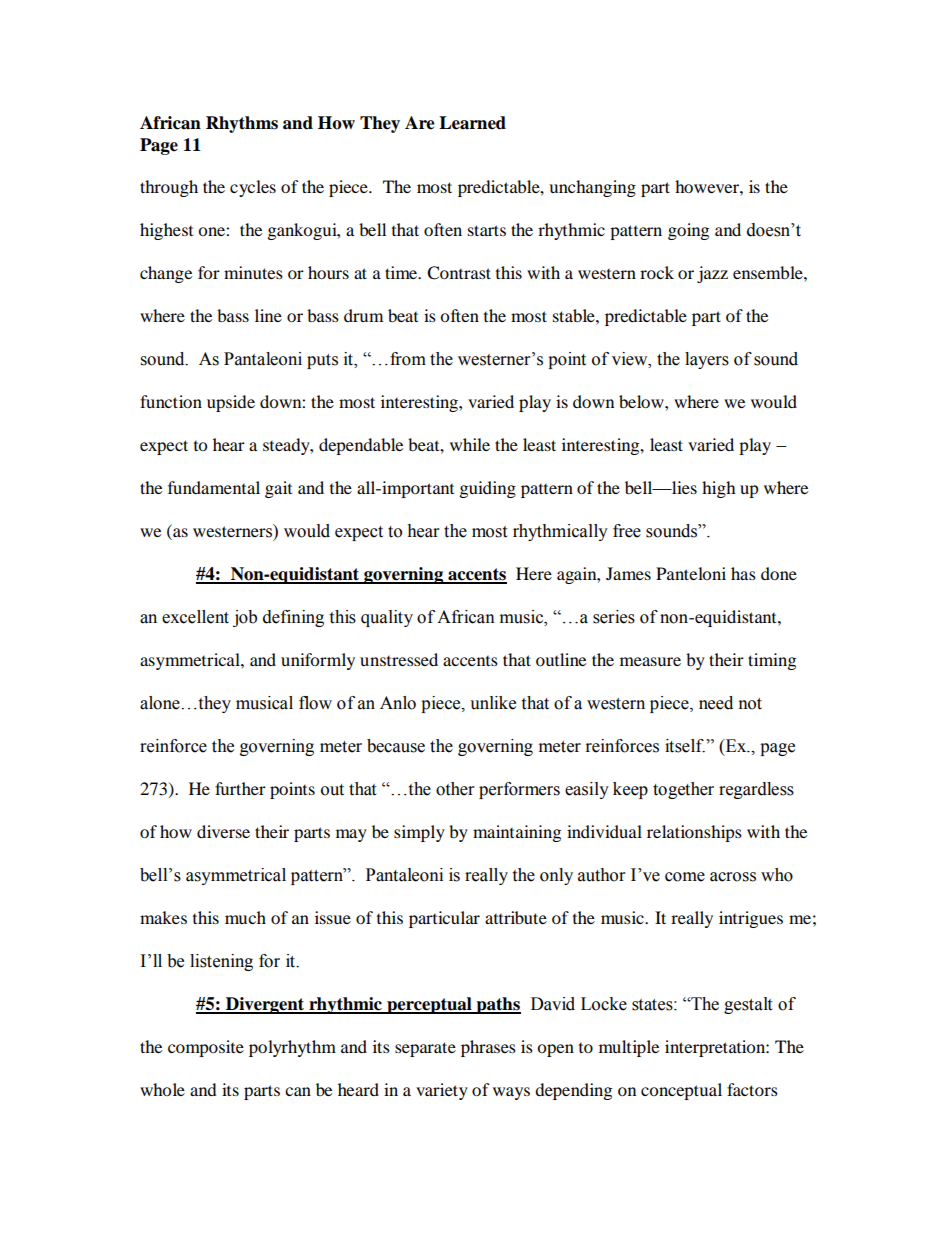  I want to click on has, so click(743, 573).
